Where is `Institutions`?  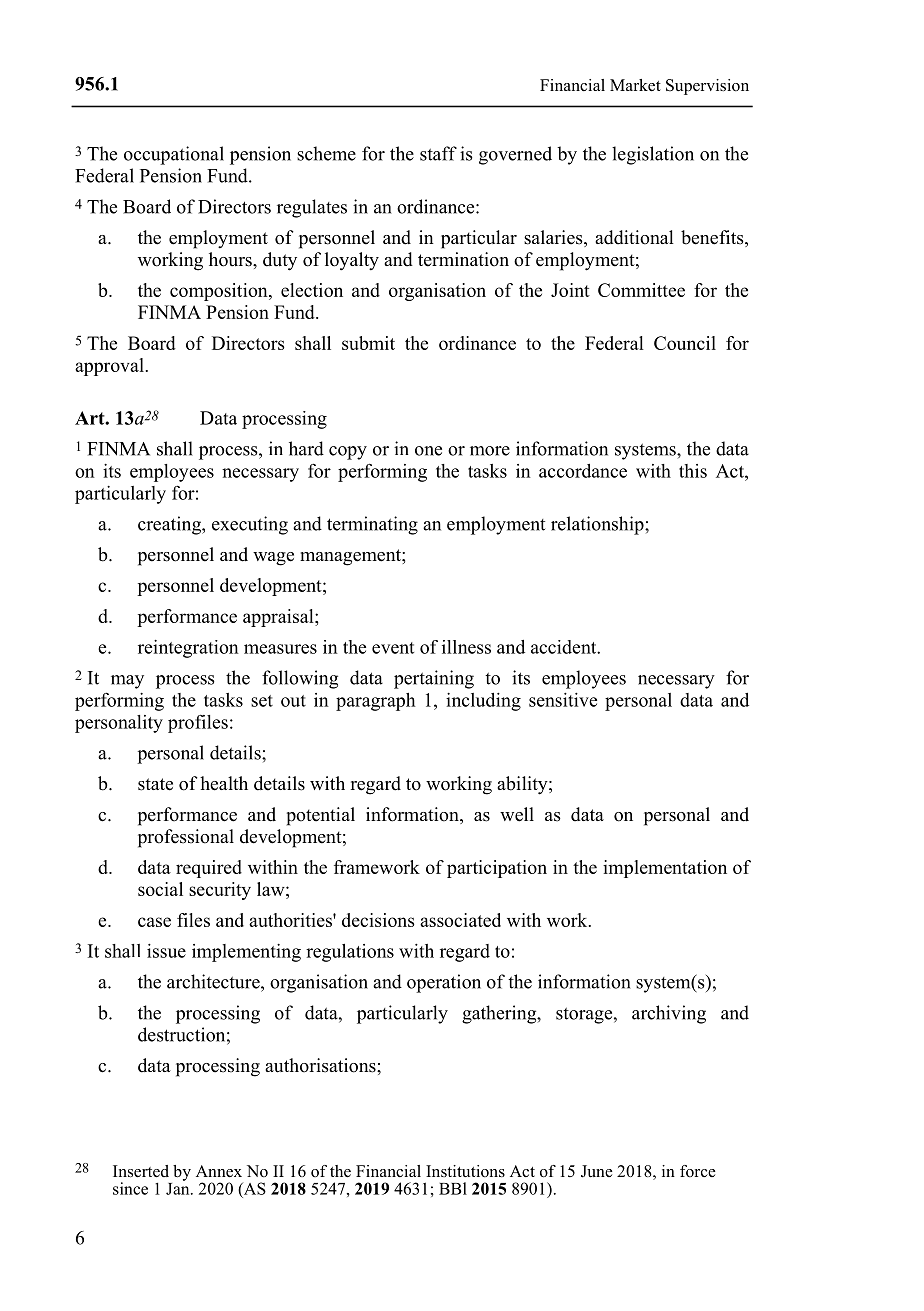
Institutions is located at coordinates (465, 1171).
